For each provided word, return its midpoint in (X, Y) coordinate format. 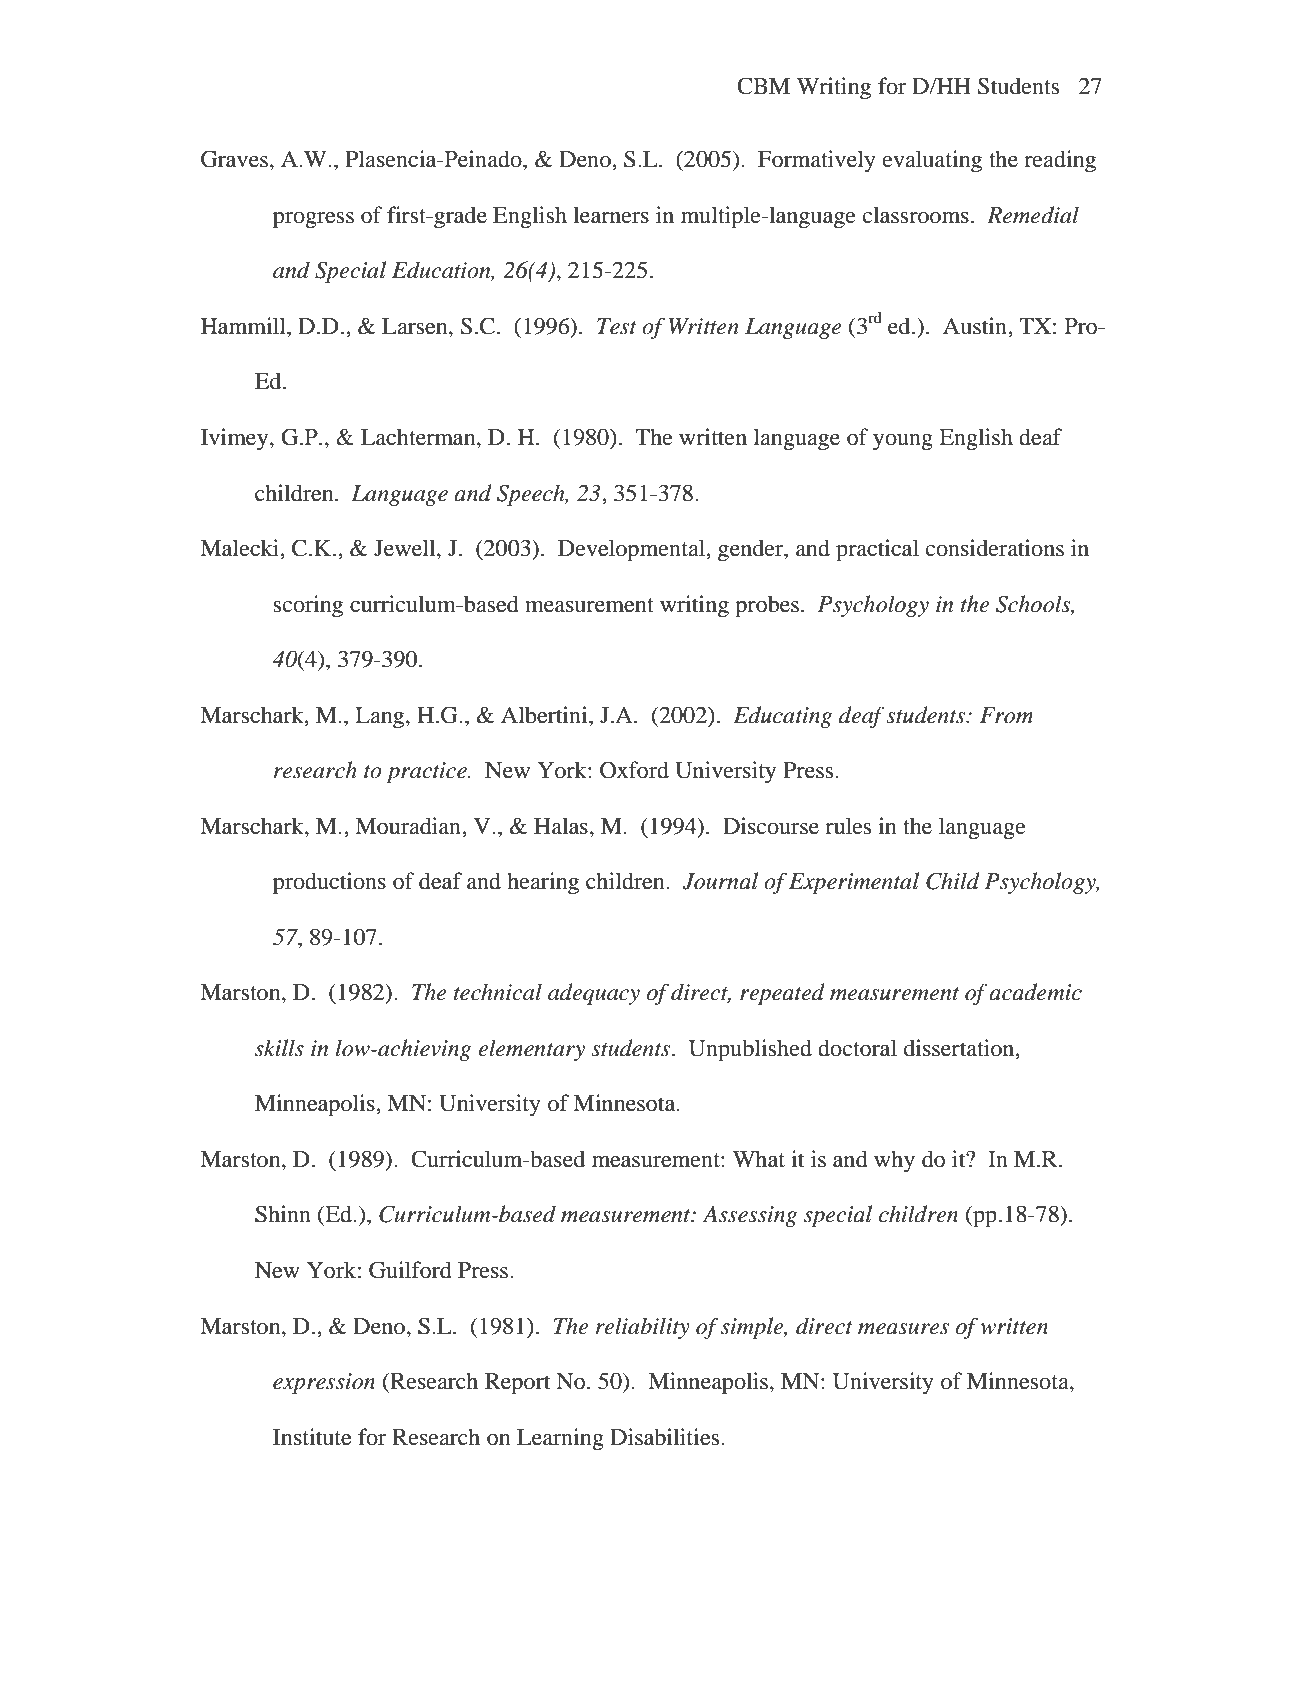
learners (611, 215)
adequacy (594, 994)
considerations (995, 548)
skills (279, 1048)
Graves (234, 159)
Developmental (632, 550)
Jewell (406, 549)
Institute (312, 1437)
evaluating (932, 161)
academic (1035, 992)
